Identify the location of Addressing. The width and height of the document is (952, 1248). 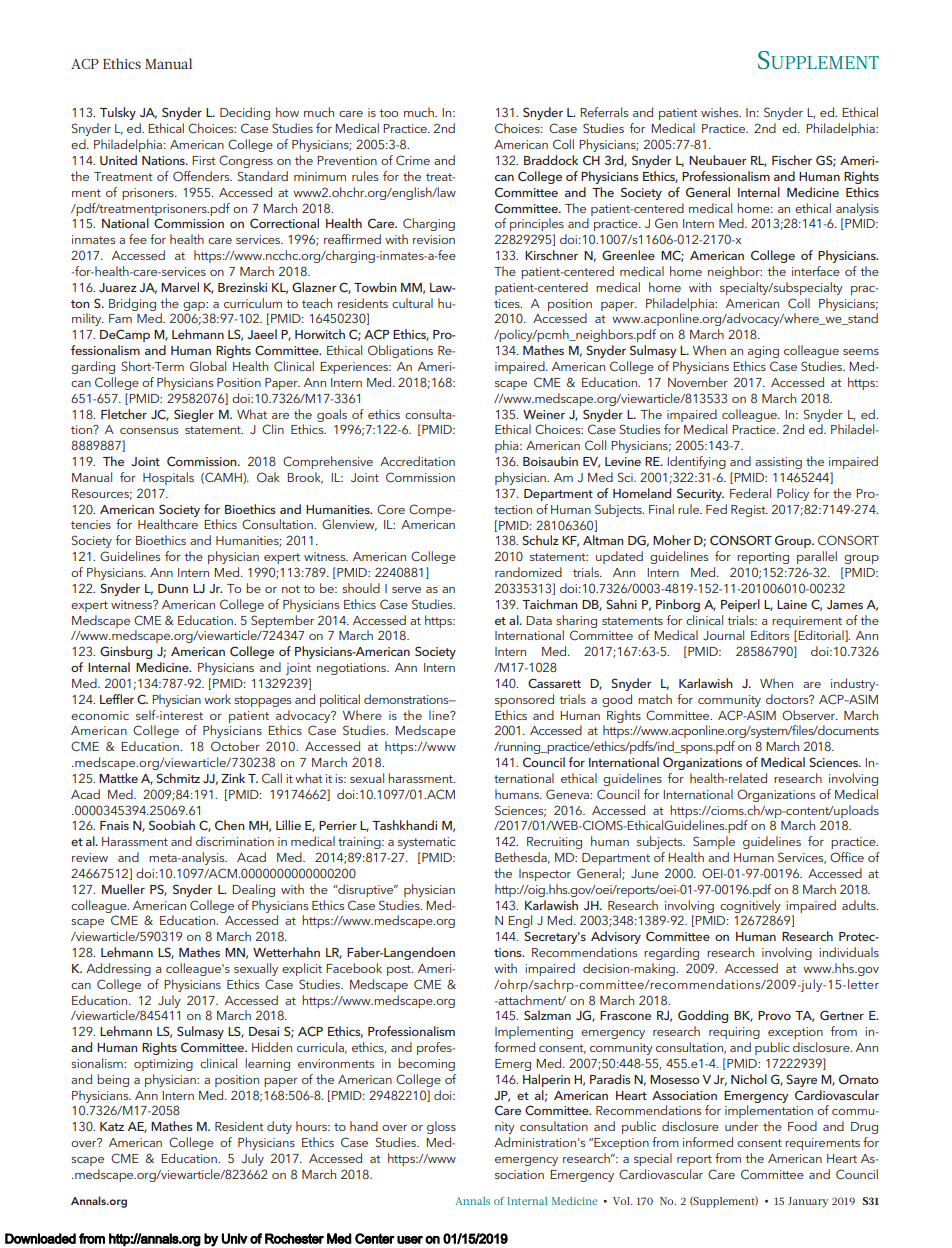
(118, 969).
